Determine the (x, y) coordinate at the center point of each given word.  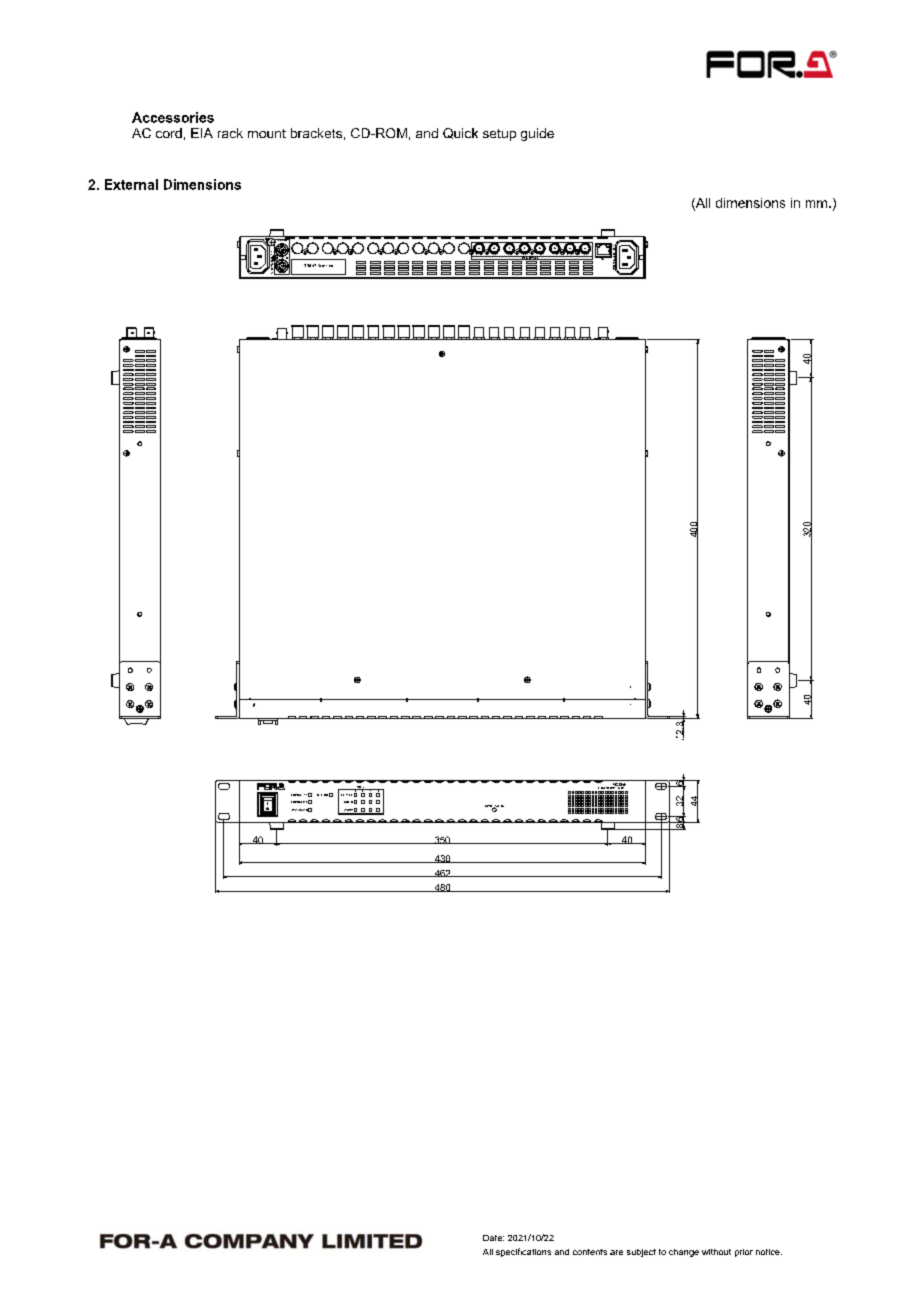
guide (537, 134)
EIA (202, 133)
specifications (523, 1252)
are (616, 1252)
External (131, 184)
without (716, 1252)
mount (267, 133)
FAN (294, 810)
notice (769, 1252)
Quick (460, 133)
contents (590, 1252)
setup (499, 135)
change (684, 1253)
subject (641, 1253)
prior (744, 1253)
